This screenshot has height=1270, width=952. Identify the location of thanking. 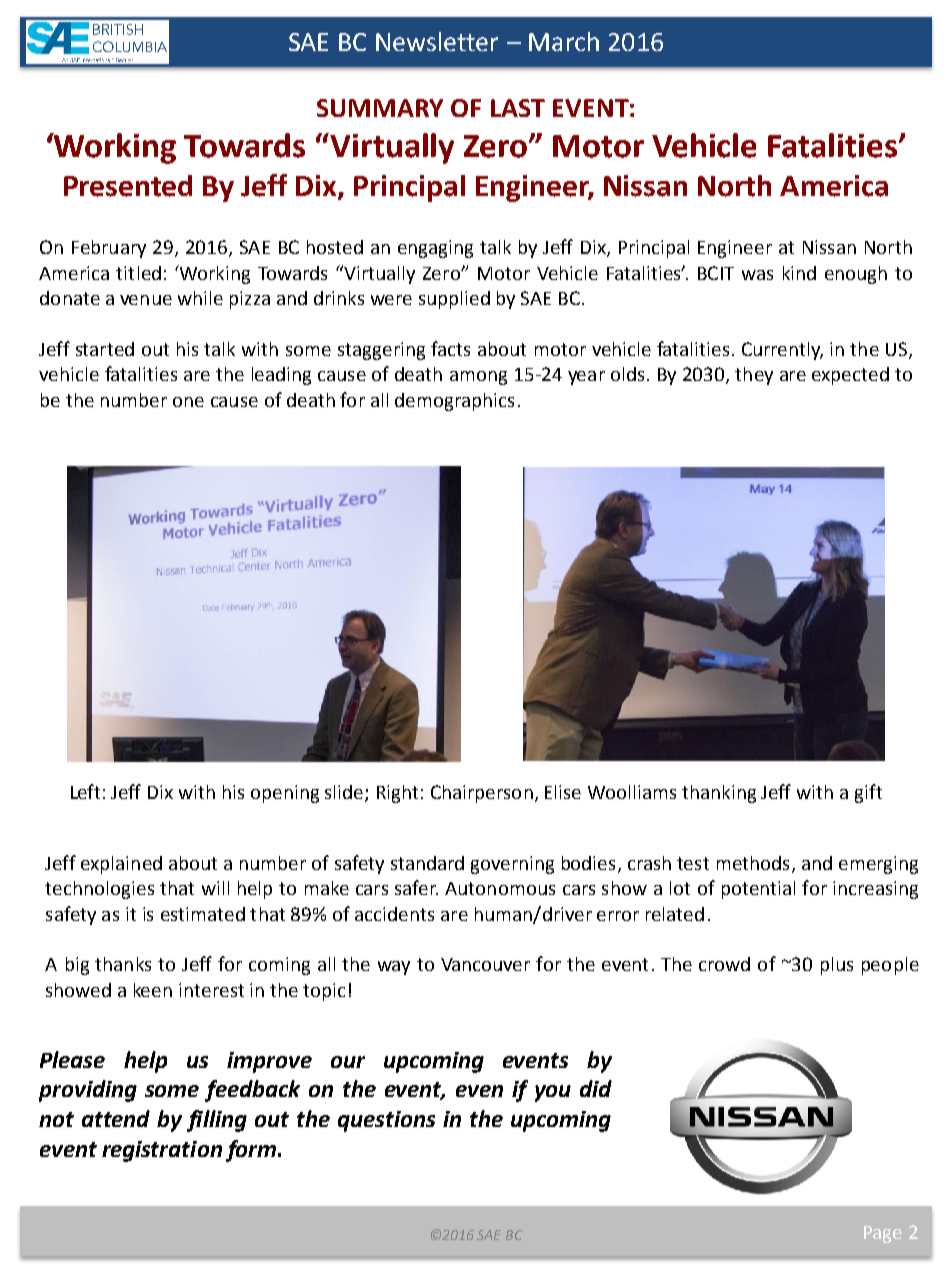
(719, 794).
